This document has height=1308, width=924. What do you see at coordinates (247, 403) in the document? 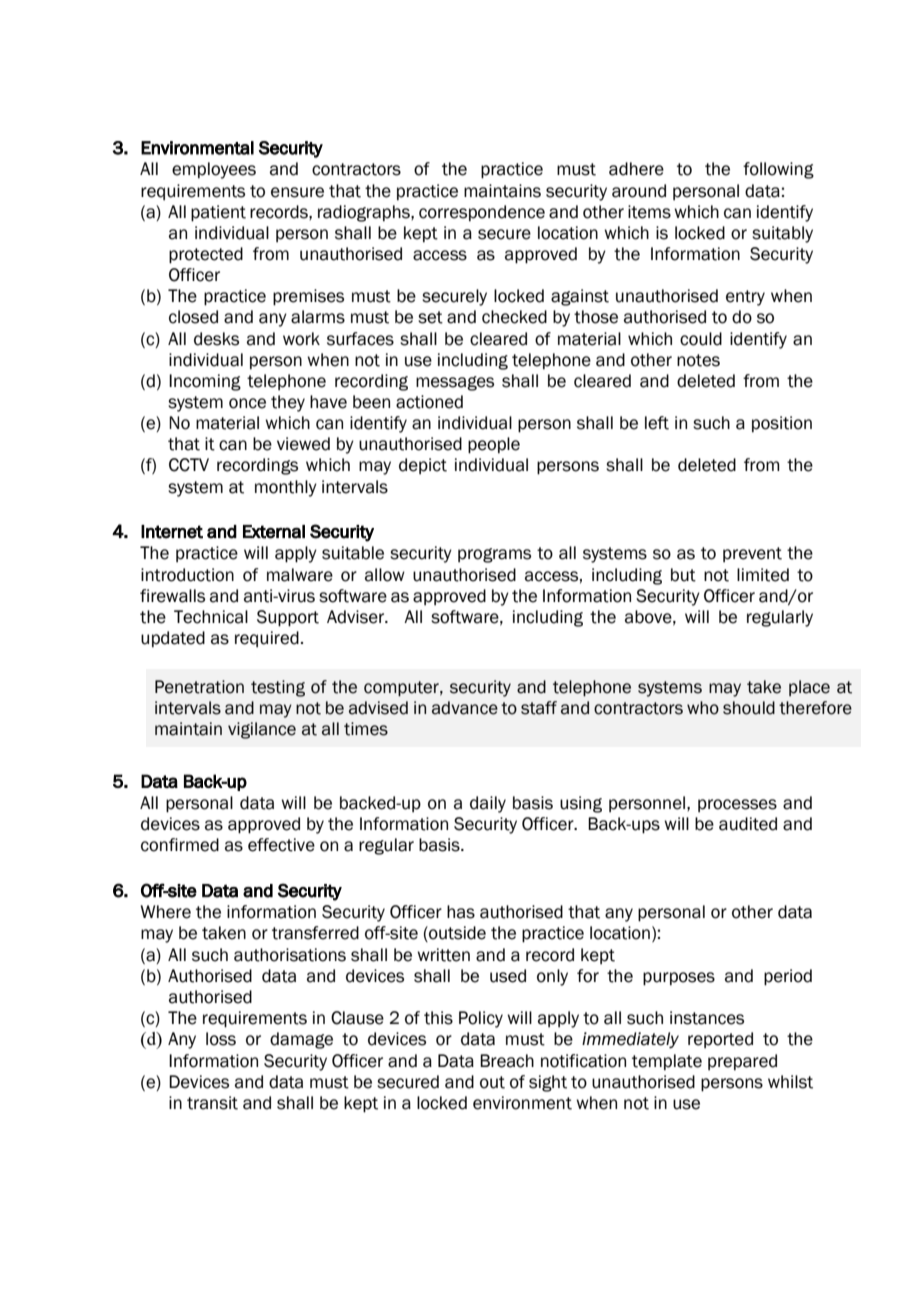
I see `once` at bounding box center [247, 403].
